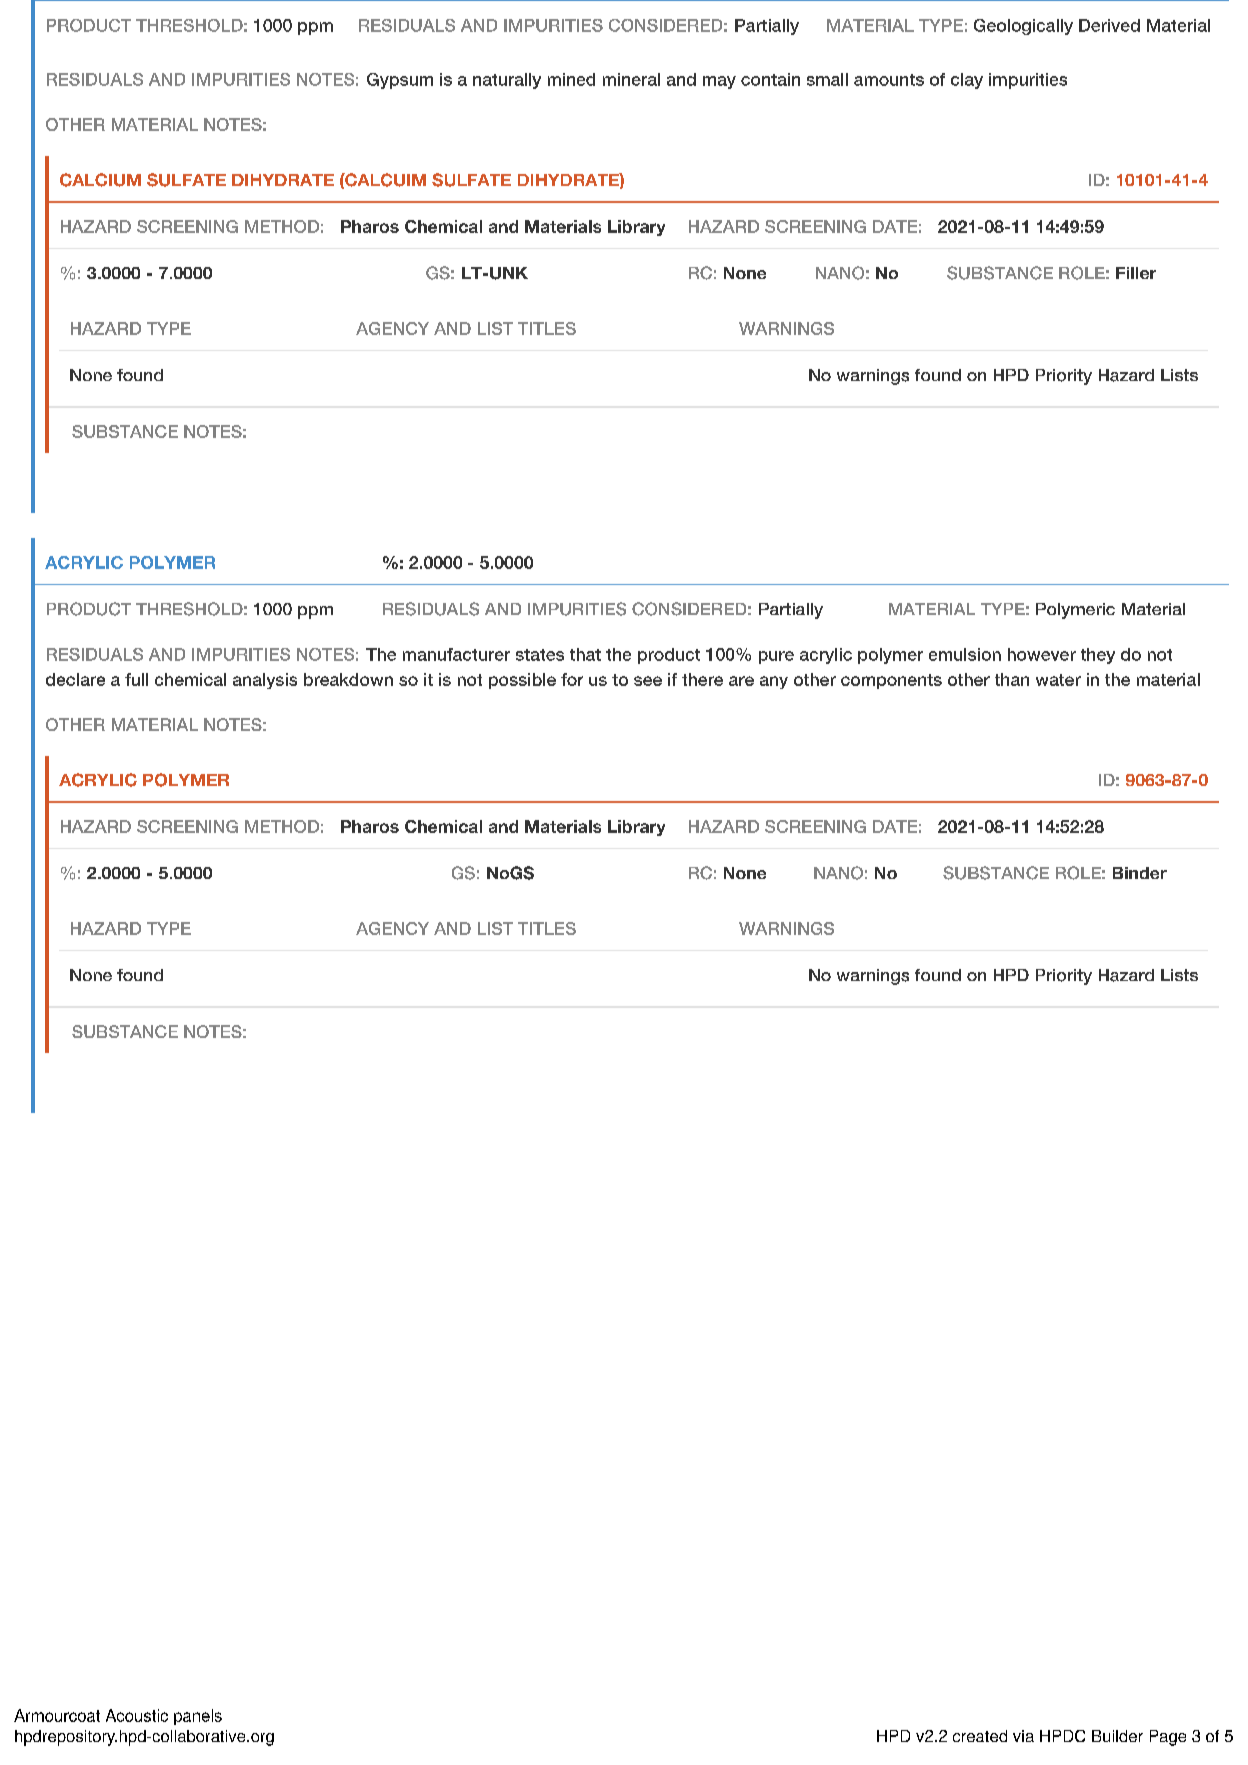 This screenshot has height=1765, width=1248. I want to click on mineral, so click(631, 79).
